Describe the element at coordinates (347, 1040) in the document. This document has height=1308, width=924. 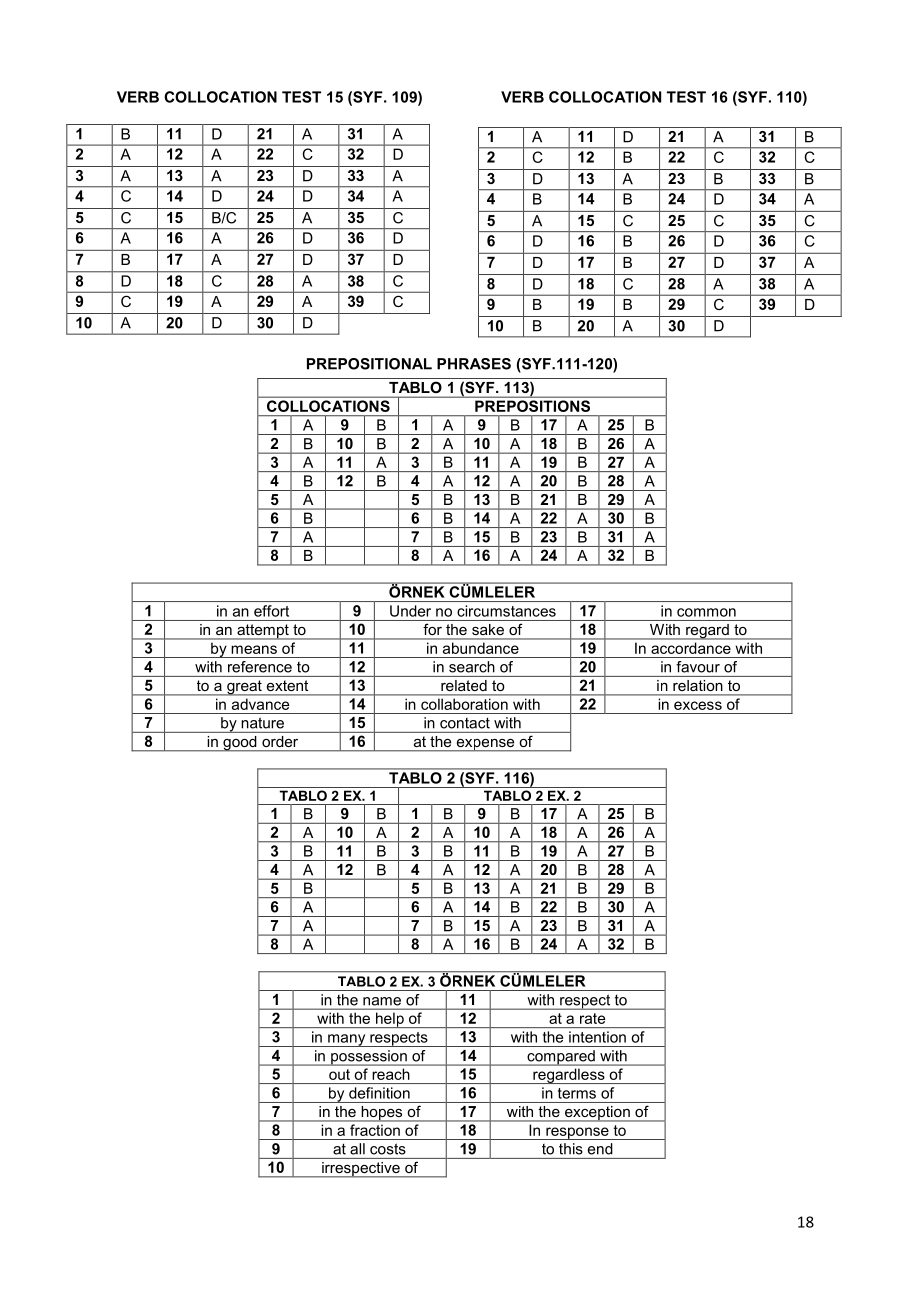
I see `many` at that location.
